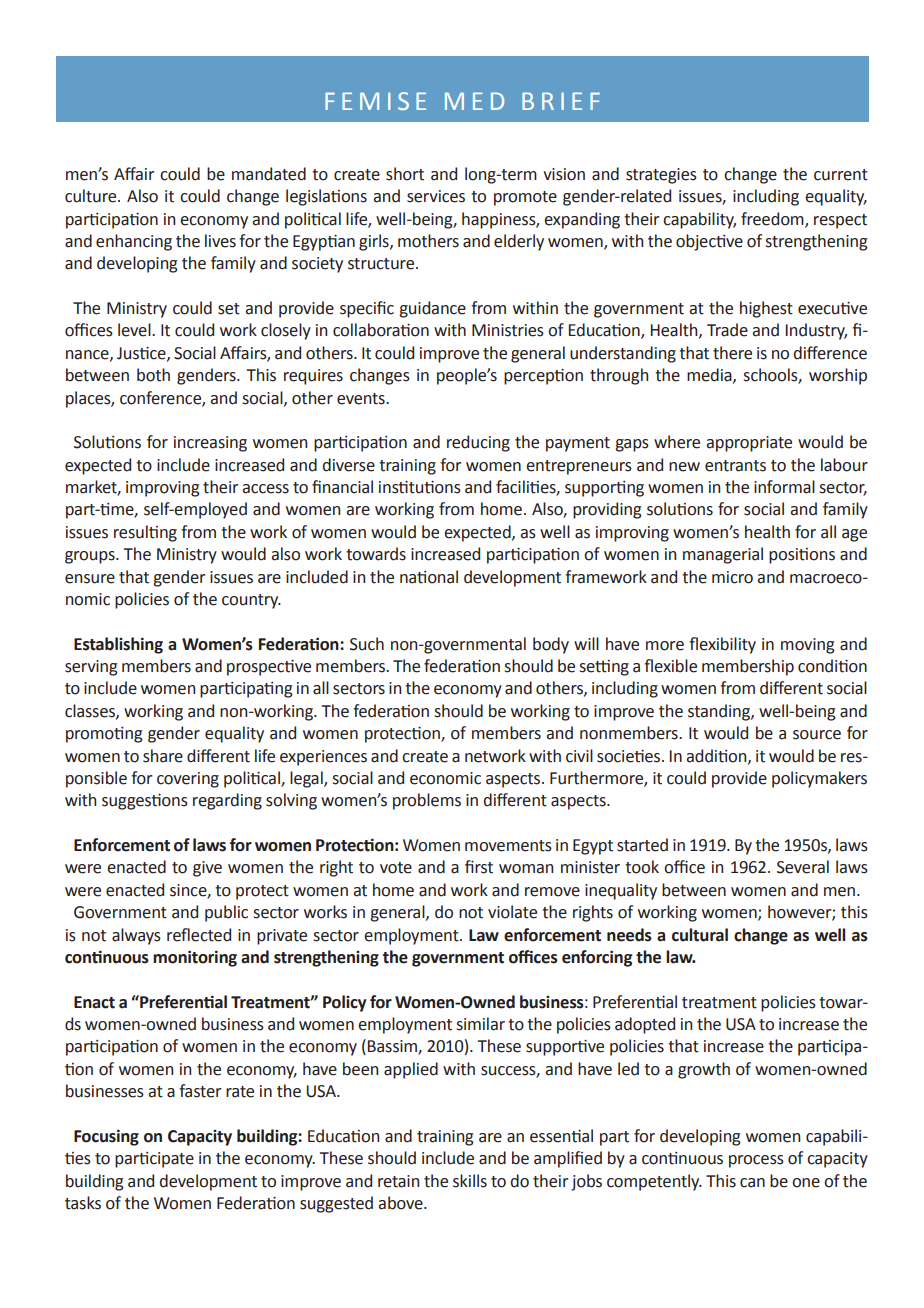 The width and height of the screenshot is (924, 1308). What do you see at coordinates (118, 645) in the screenshot?
I see `Establishing` at bounding box center [118, 645].
